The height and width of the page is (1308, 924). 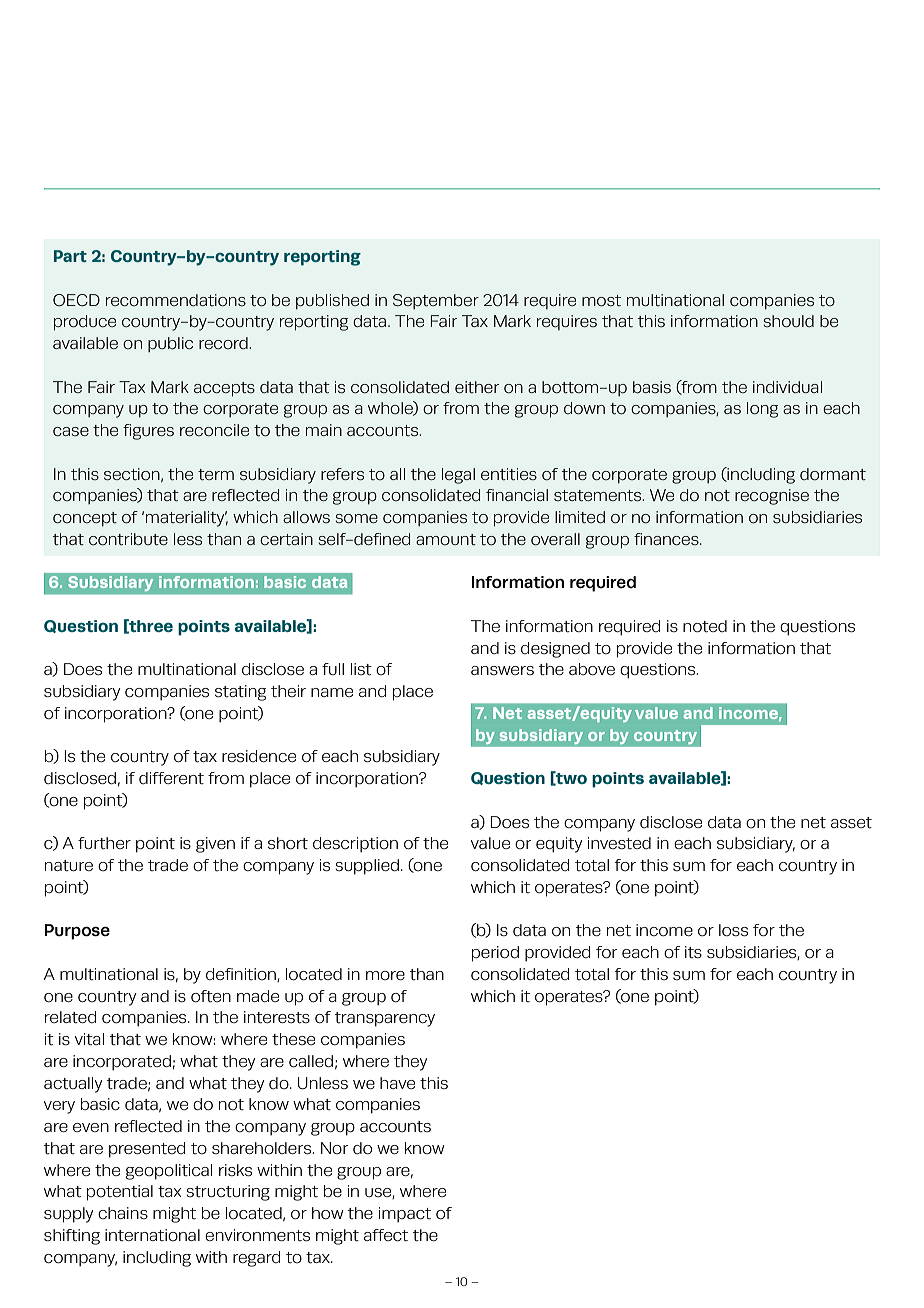 What do you see at coordinates (693, 952) in the page?
I see `its` at bounding box center [693, 952].
